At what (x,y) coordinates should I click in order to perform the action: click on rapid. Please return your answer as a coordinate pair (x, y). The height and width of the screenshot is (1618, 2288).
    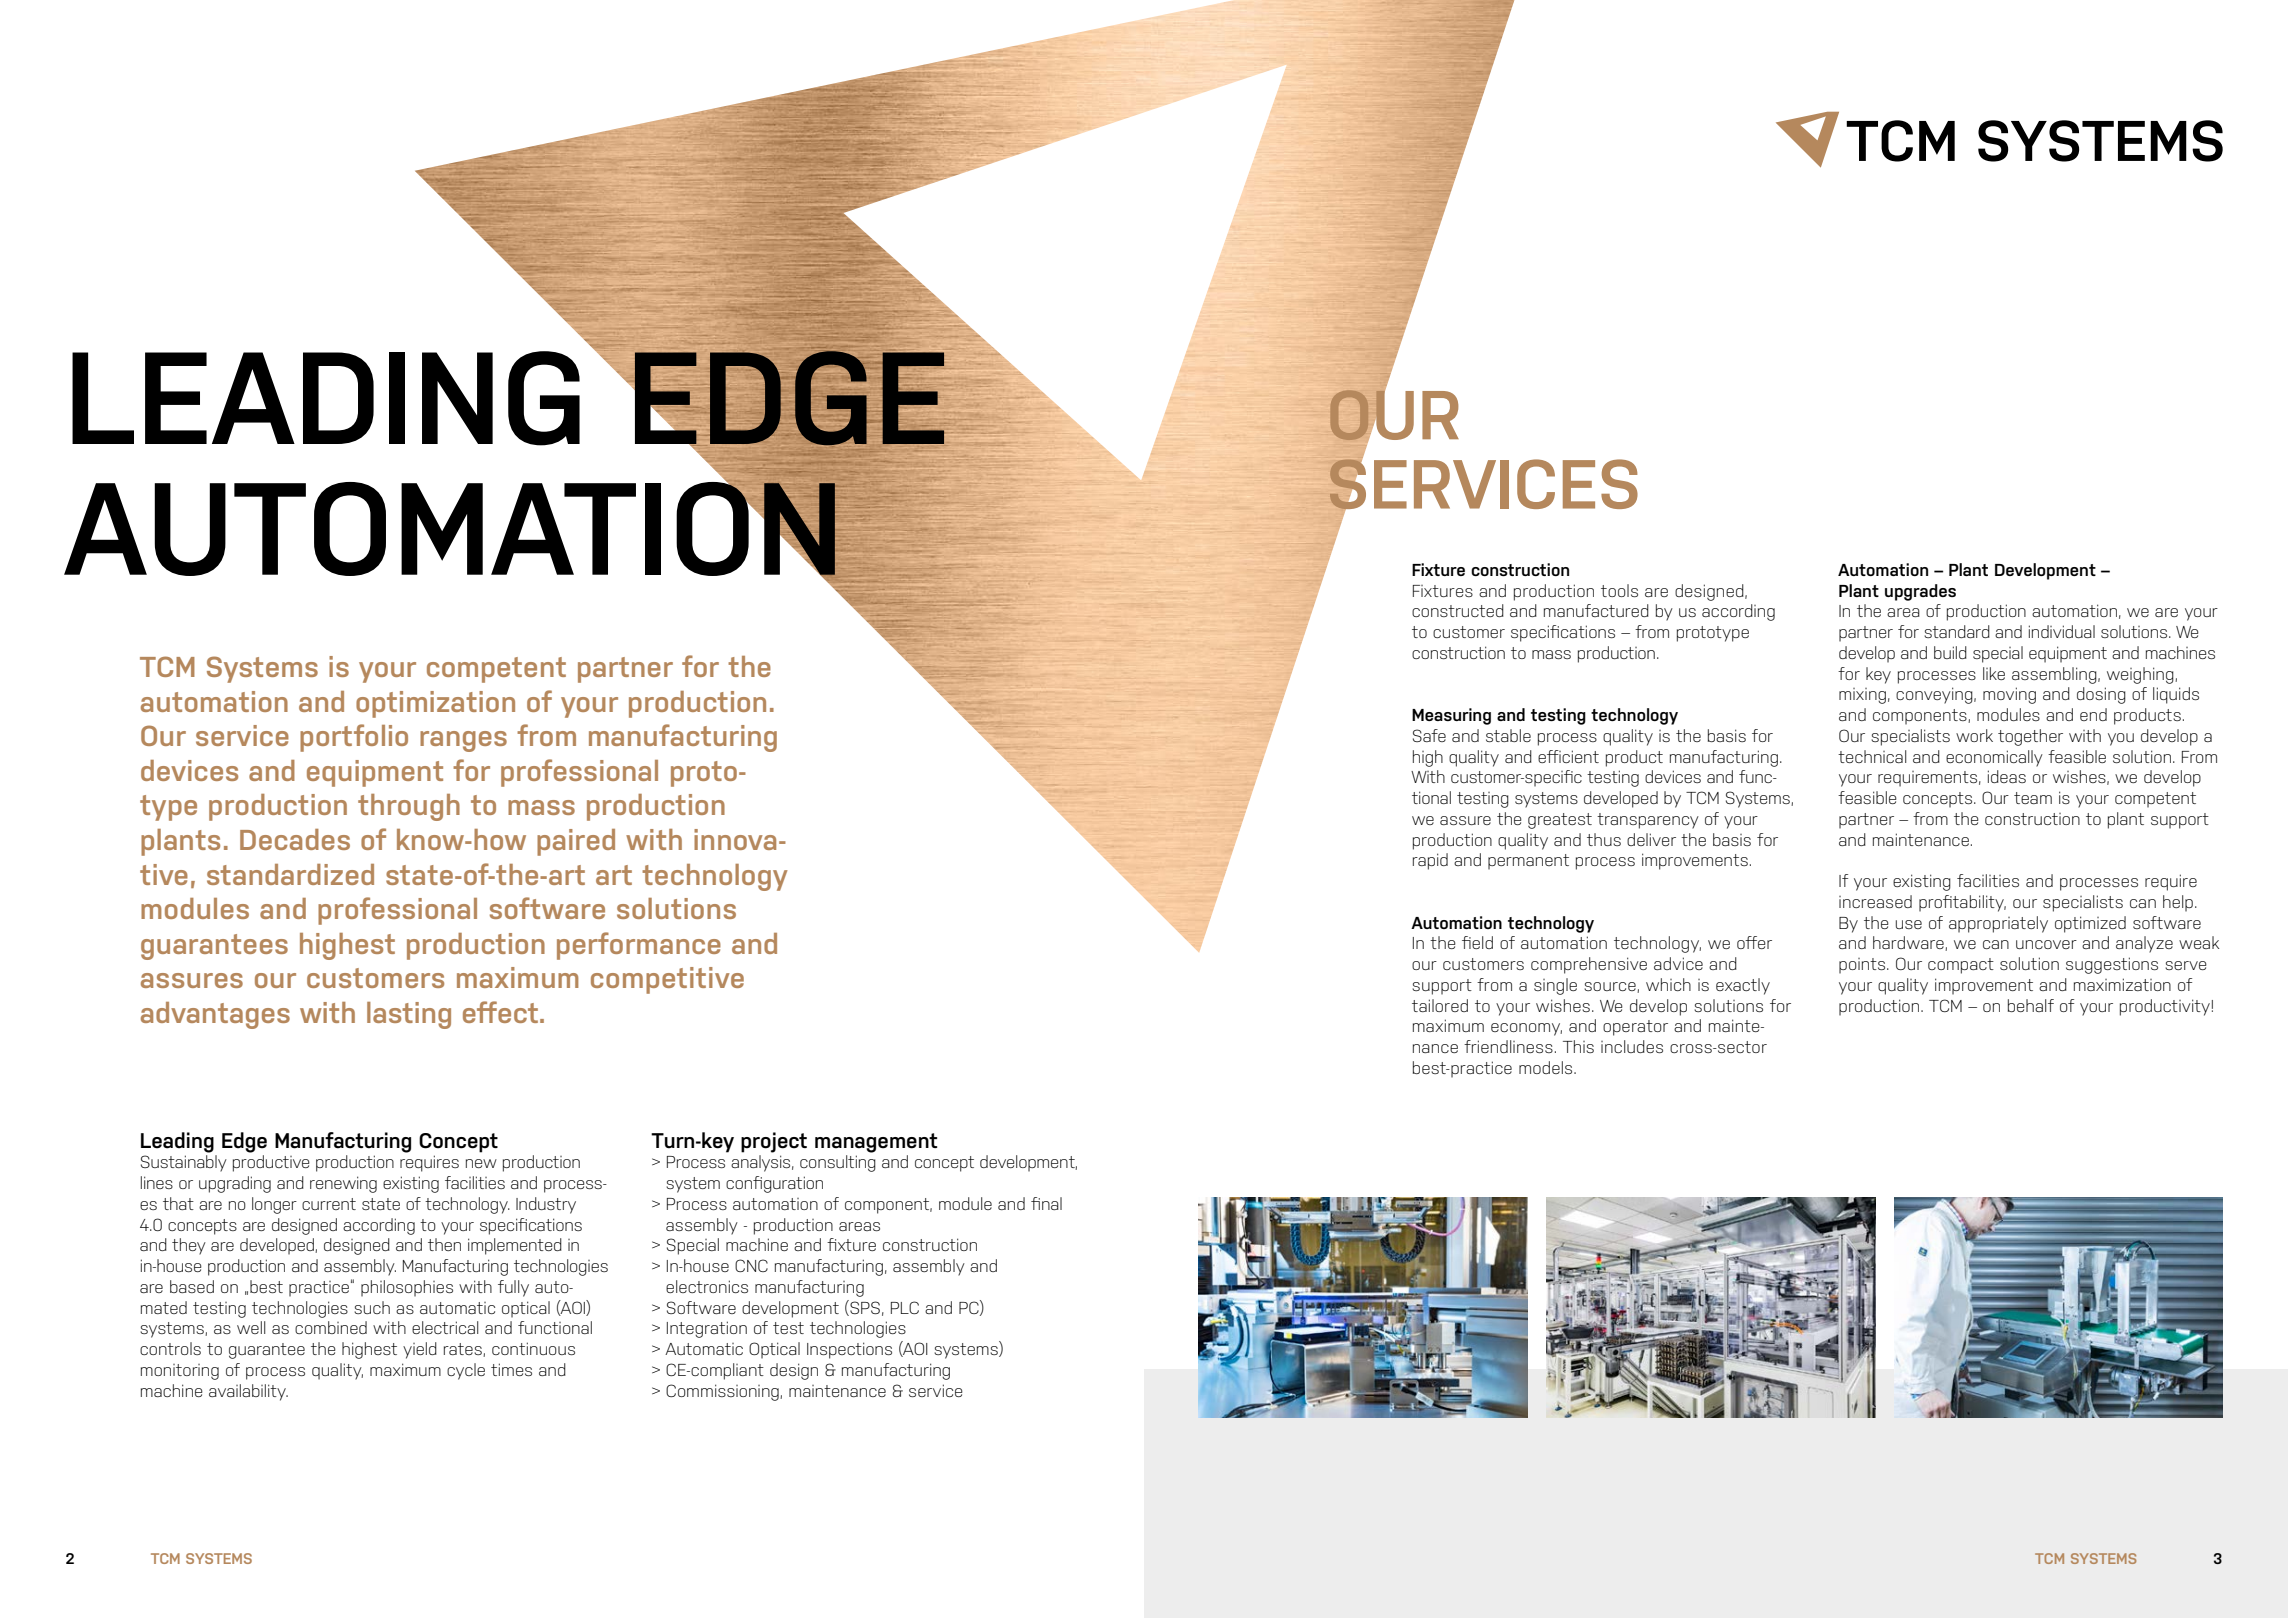
    Looking at the image, I should click on (1430, 861).
